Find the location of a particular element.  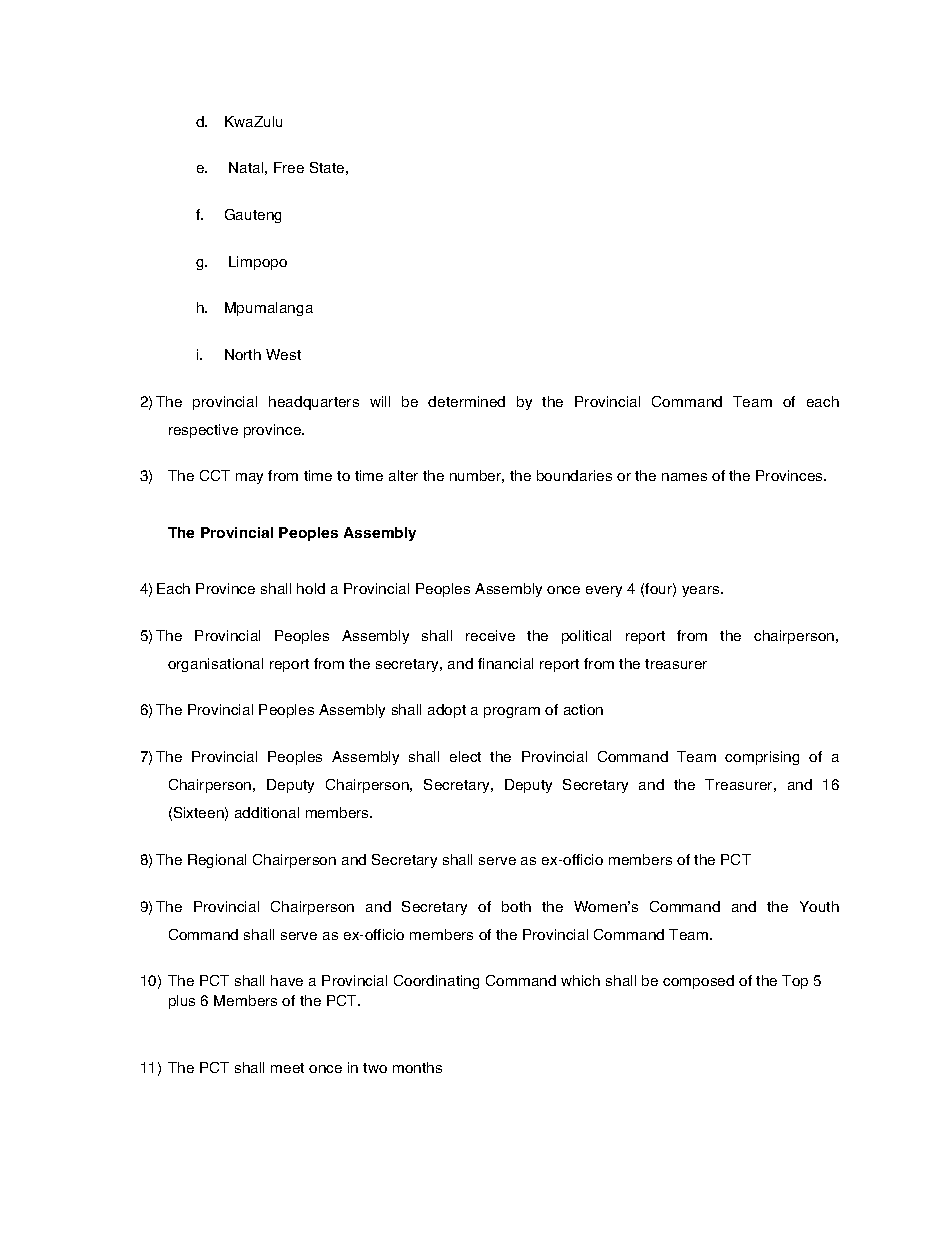

receive is located at coordinates (490, 635).
